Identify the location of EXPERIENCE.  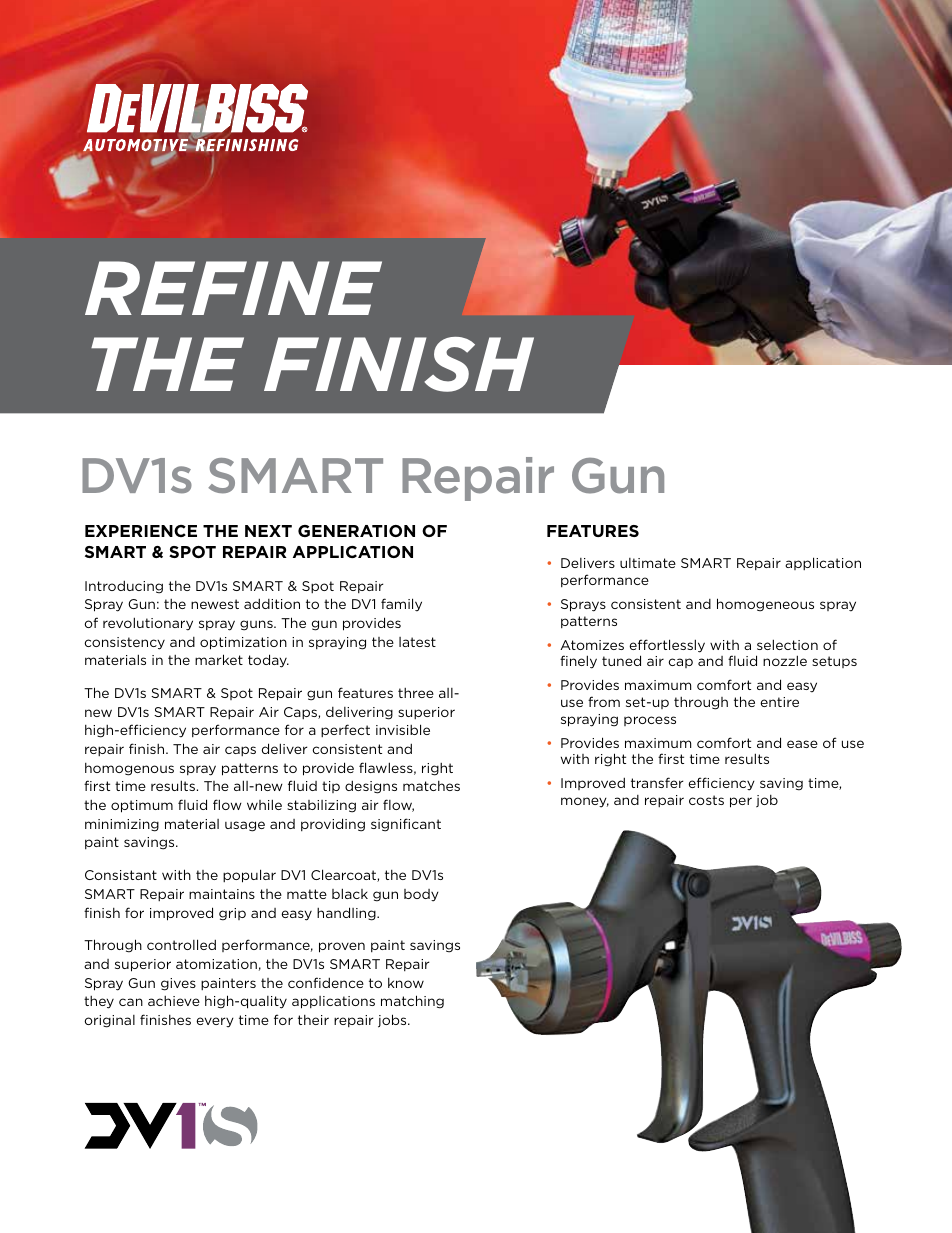
(141, 531).
